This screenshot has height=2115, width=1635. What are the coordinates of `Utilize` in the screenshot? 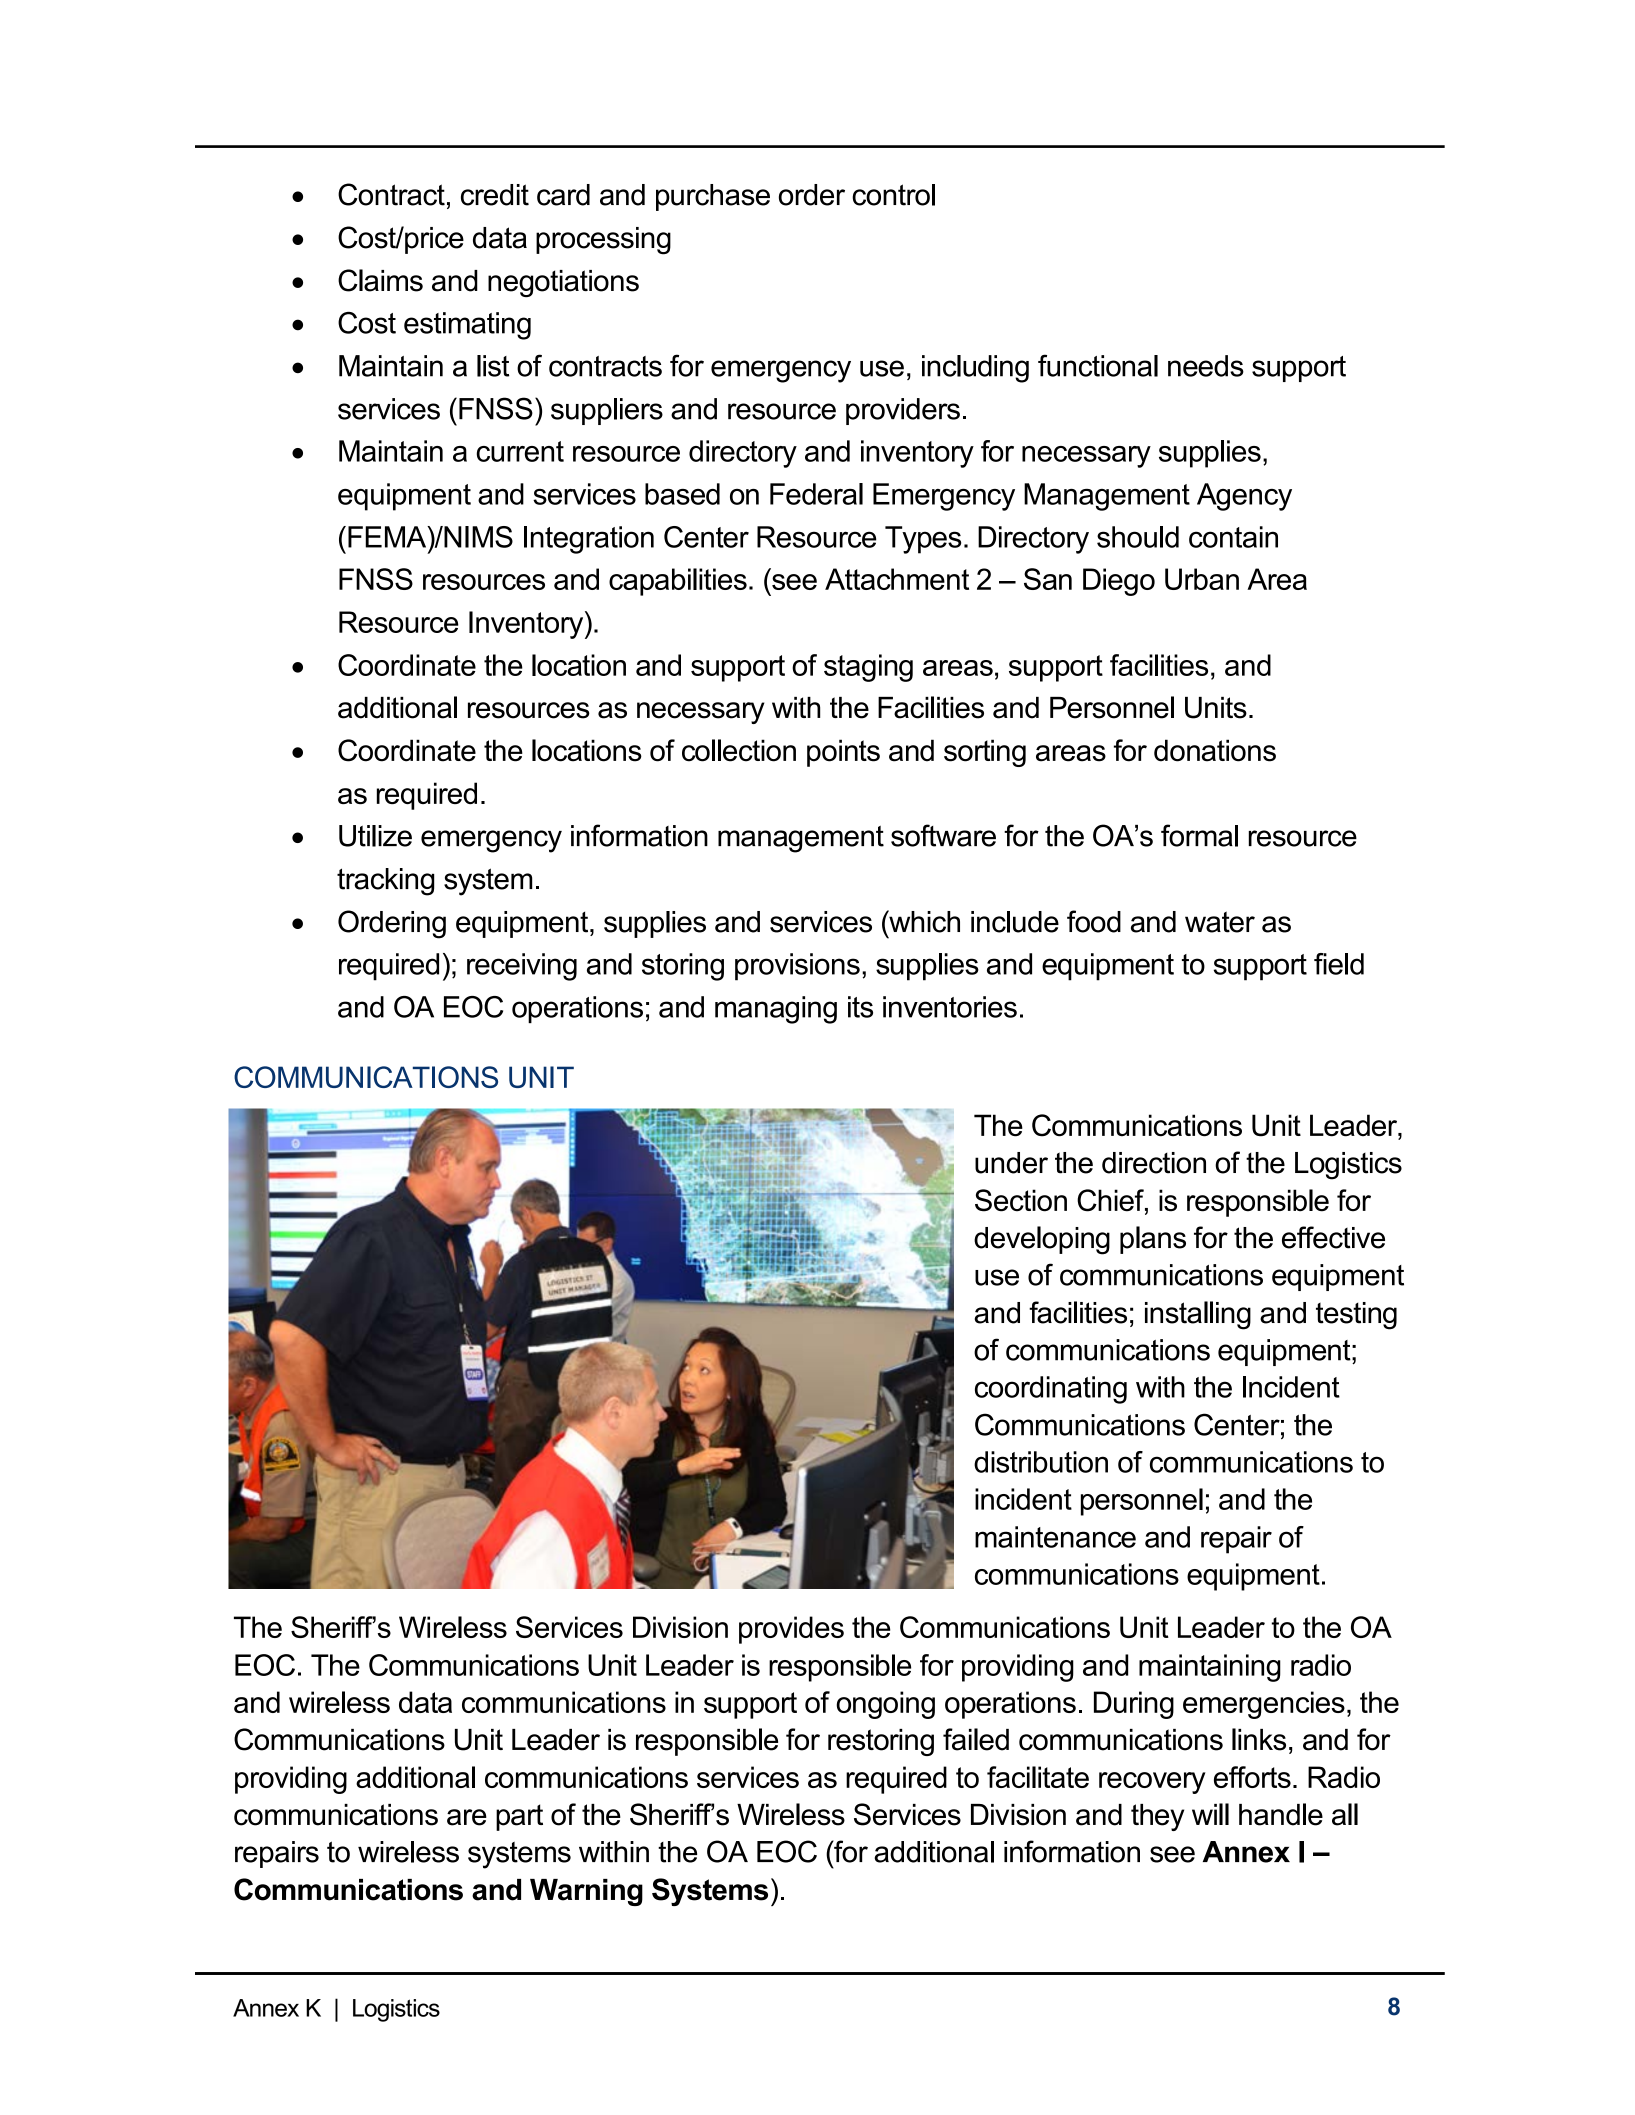 It's located at (375, 836).
